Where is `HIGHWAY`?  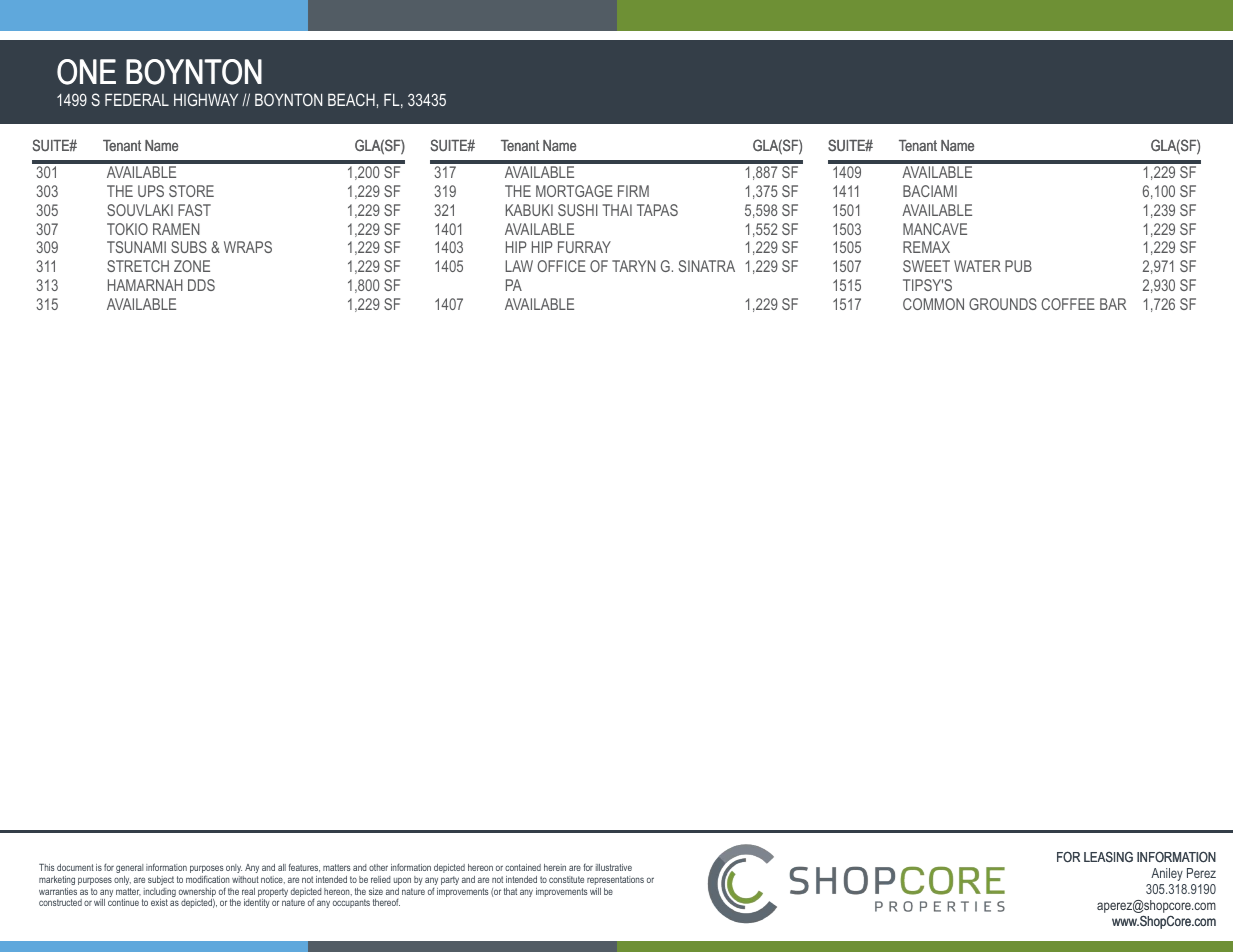 HIGHWAY is located at coordinates (206, 99).
